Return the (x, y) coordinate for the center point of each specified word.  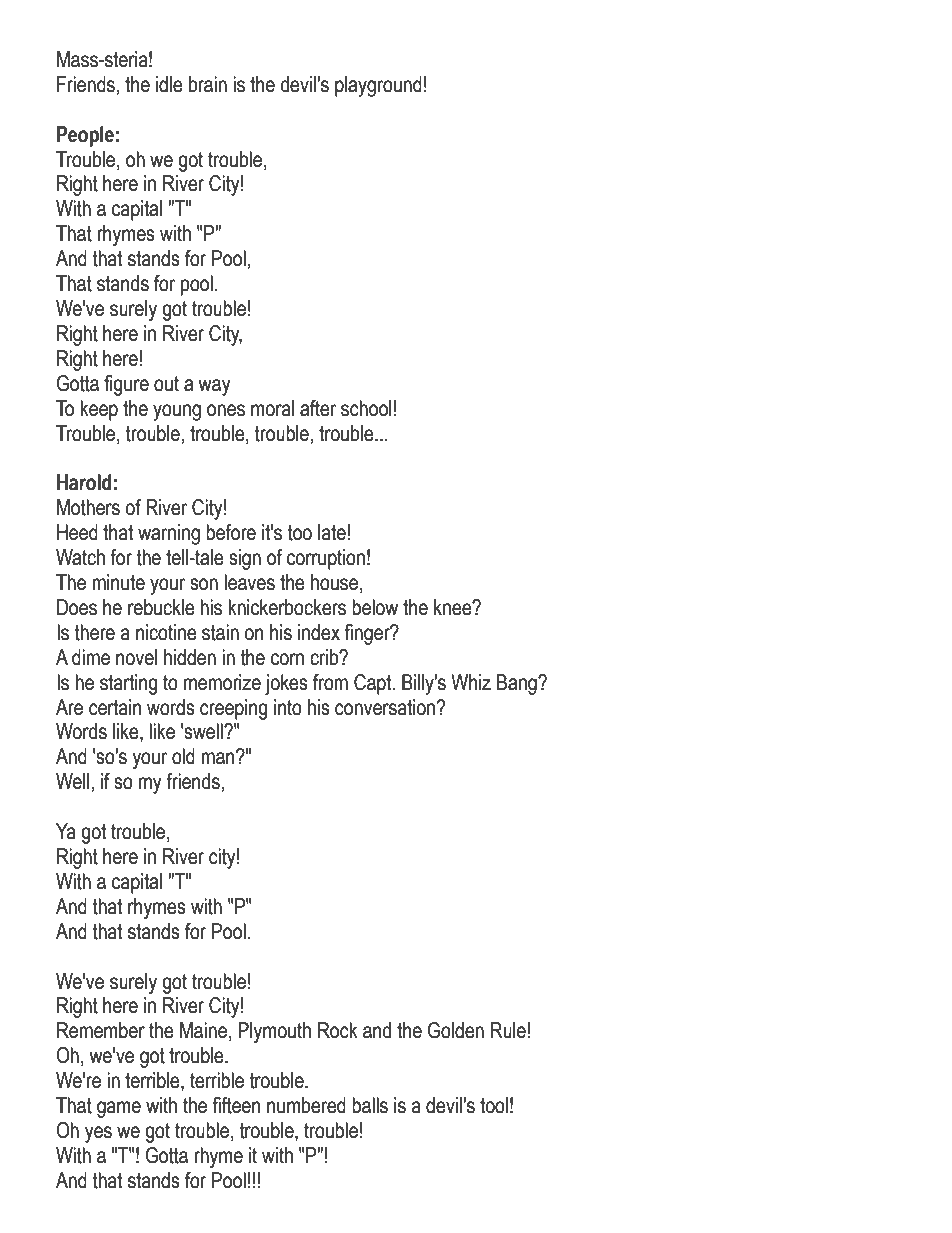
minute (118, 582)
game (119, 1109)
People (85, 136)
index (319, 632)
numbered (306, 1105)
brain (208, 84)
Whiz (471, 682)
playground (378, 86)
